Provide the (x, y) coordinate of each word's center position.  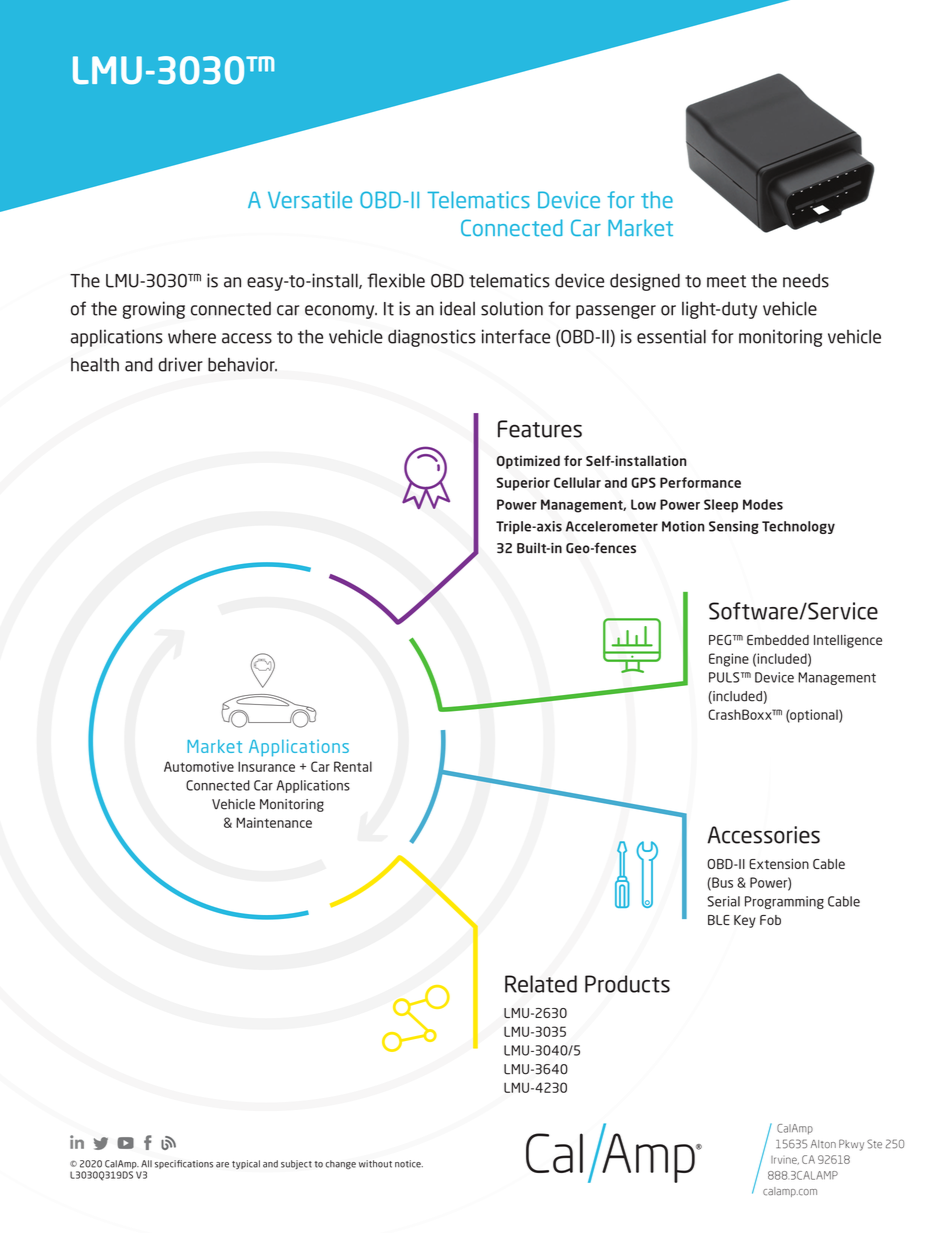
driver (180, 364)
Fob (770, 920)
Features (540, 429)
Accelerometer (612, 526)
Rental (353, 766)
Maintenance (274, 822)
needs (806, 280)
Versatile (310, 199)
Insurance (266, 767)
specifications (184, 1164)
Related (541, 984)
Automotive (199, 766)
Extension (779, 864)
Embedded (778, 640)
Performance (700, 482)
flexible (396, 280)
